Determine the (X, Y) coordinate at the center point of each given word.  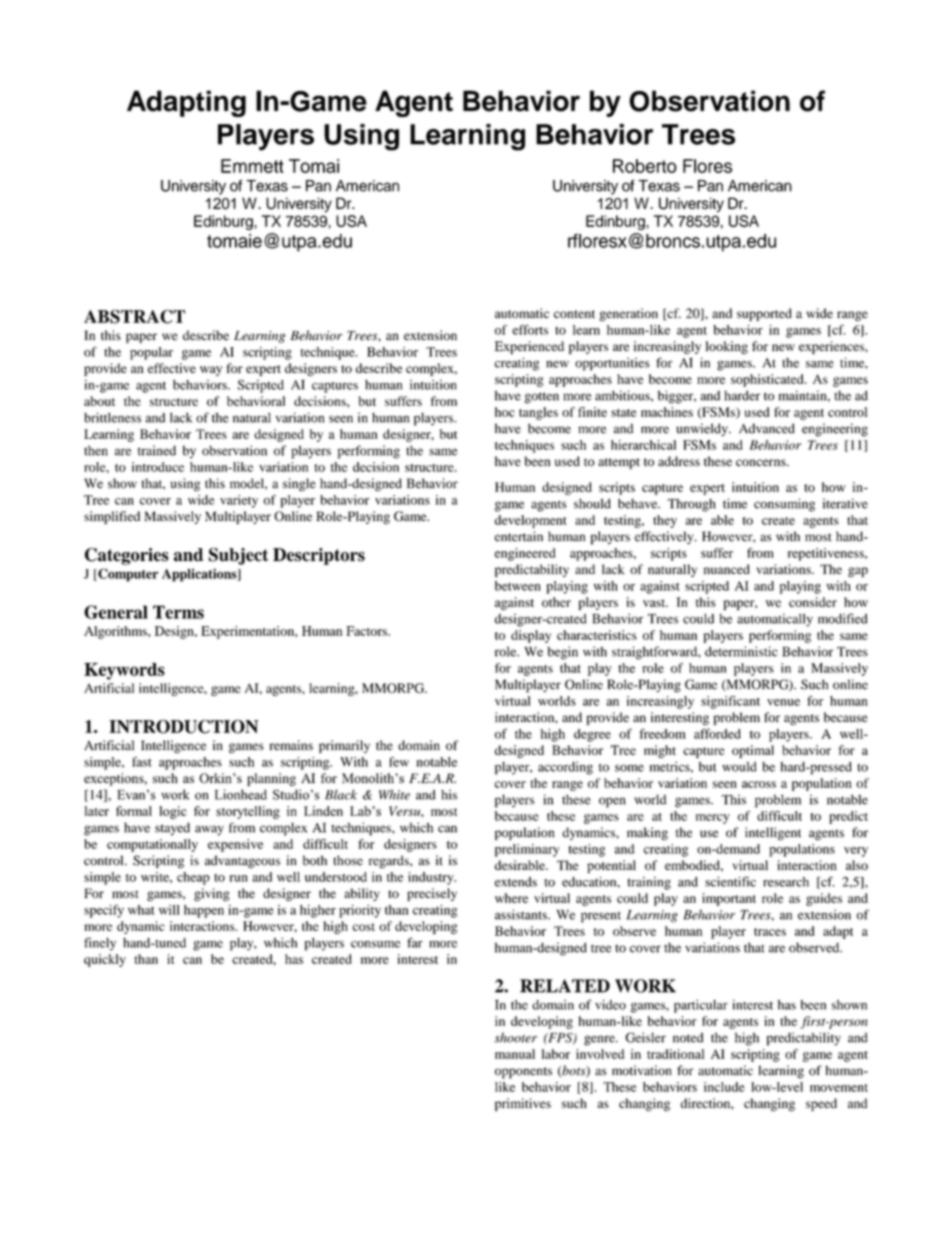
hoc (505, 412)
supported (764, 314)
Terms (178, 612)
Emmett (252, 166)
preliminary (527, 850)
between (518, 586)
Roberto (645, 166)
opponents (523, 1073)
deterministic (741, 651)
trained (157, 450)
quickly (105, 960)
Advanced (767, 428)
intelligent (773, 833)
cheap (193, 878)
